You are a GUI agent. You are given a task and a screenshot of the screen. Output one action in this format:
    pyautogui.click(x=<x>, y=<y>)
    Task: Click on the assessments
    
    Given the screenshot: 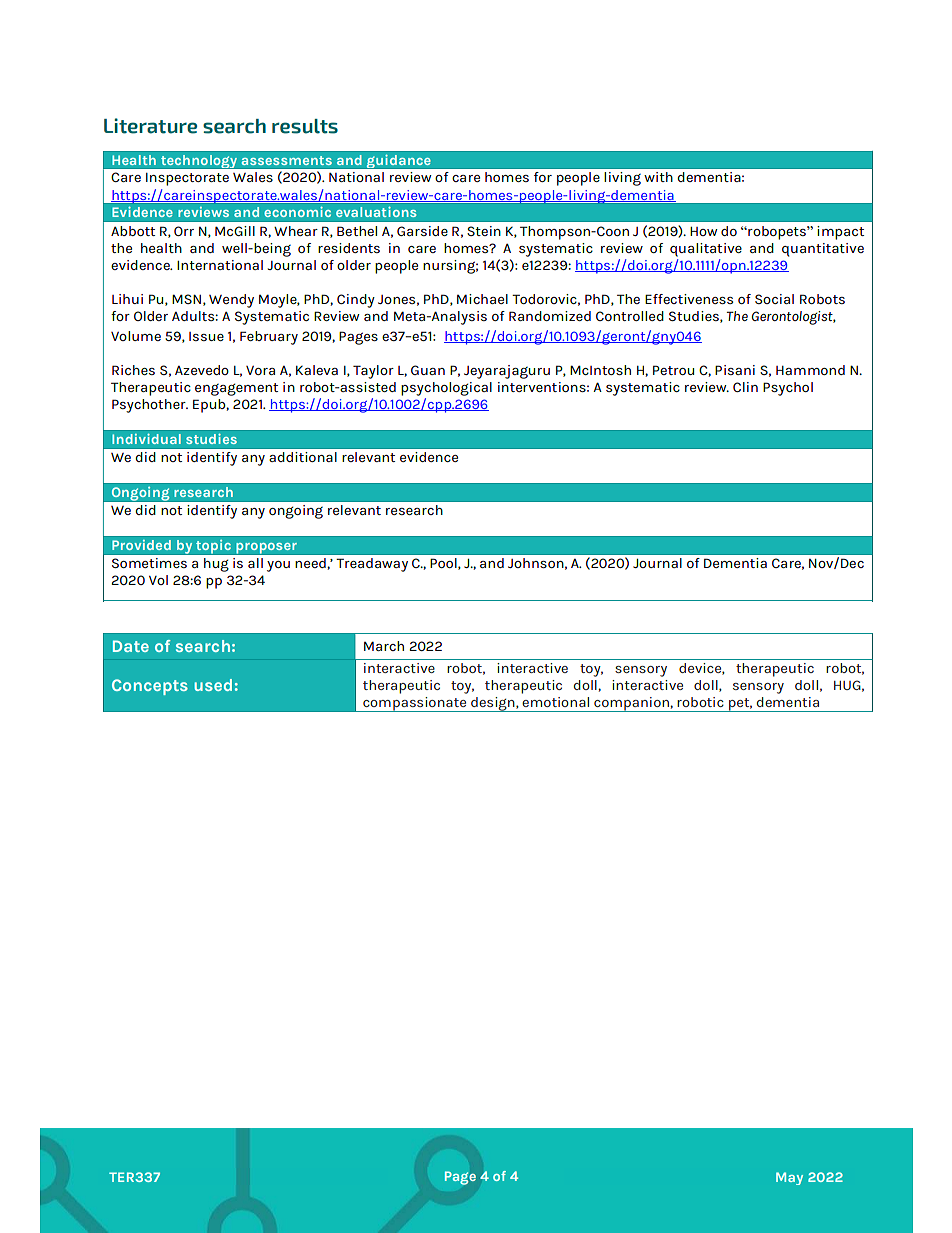 What is the action you would take?
    pyautogui.click(x=286, y=160)
